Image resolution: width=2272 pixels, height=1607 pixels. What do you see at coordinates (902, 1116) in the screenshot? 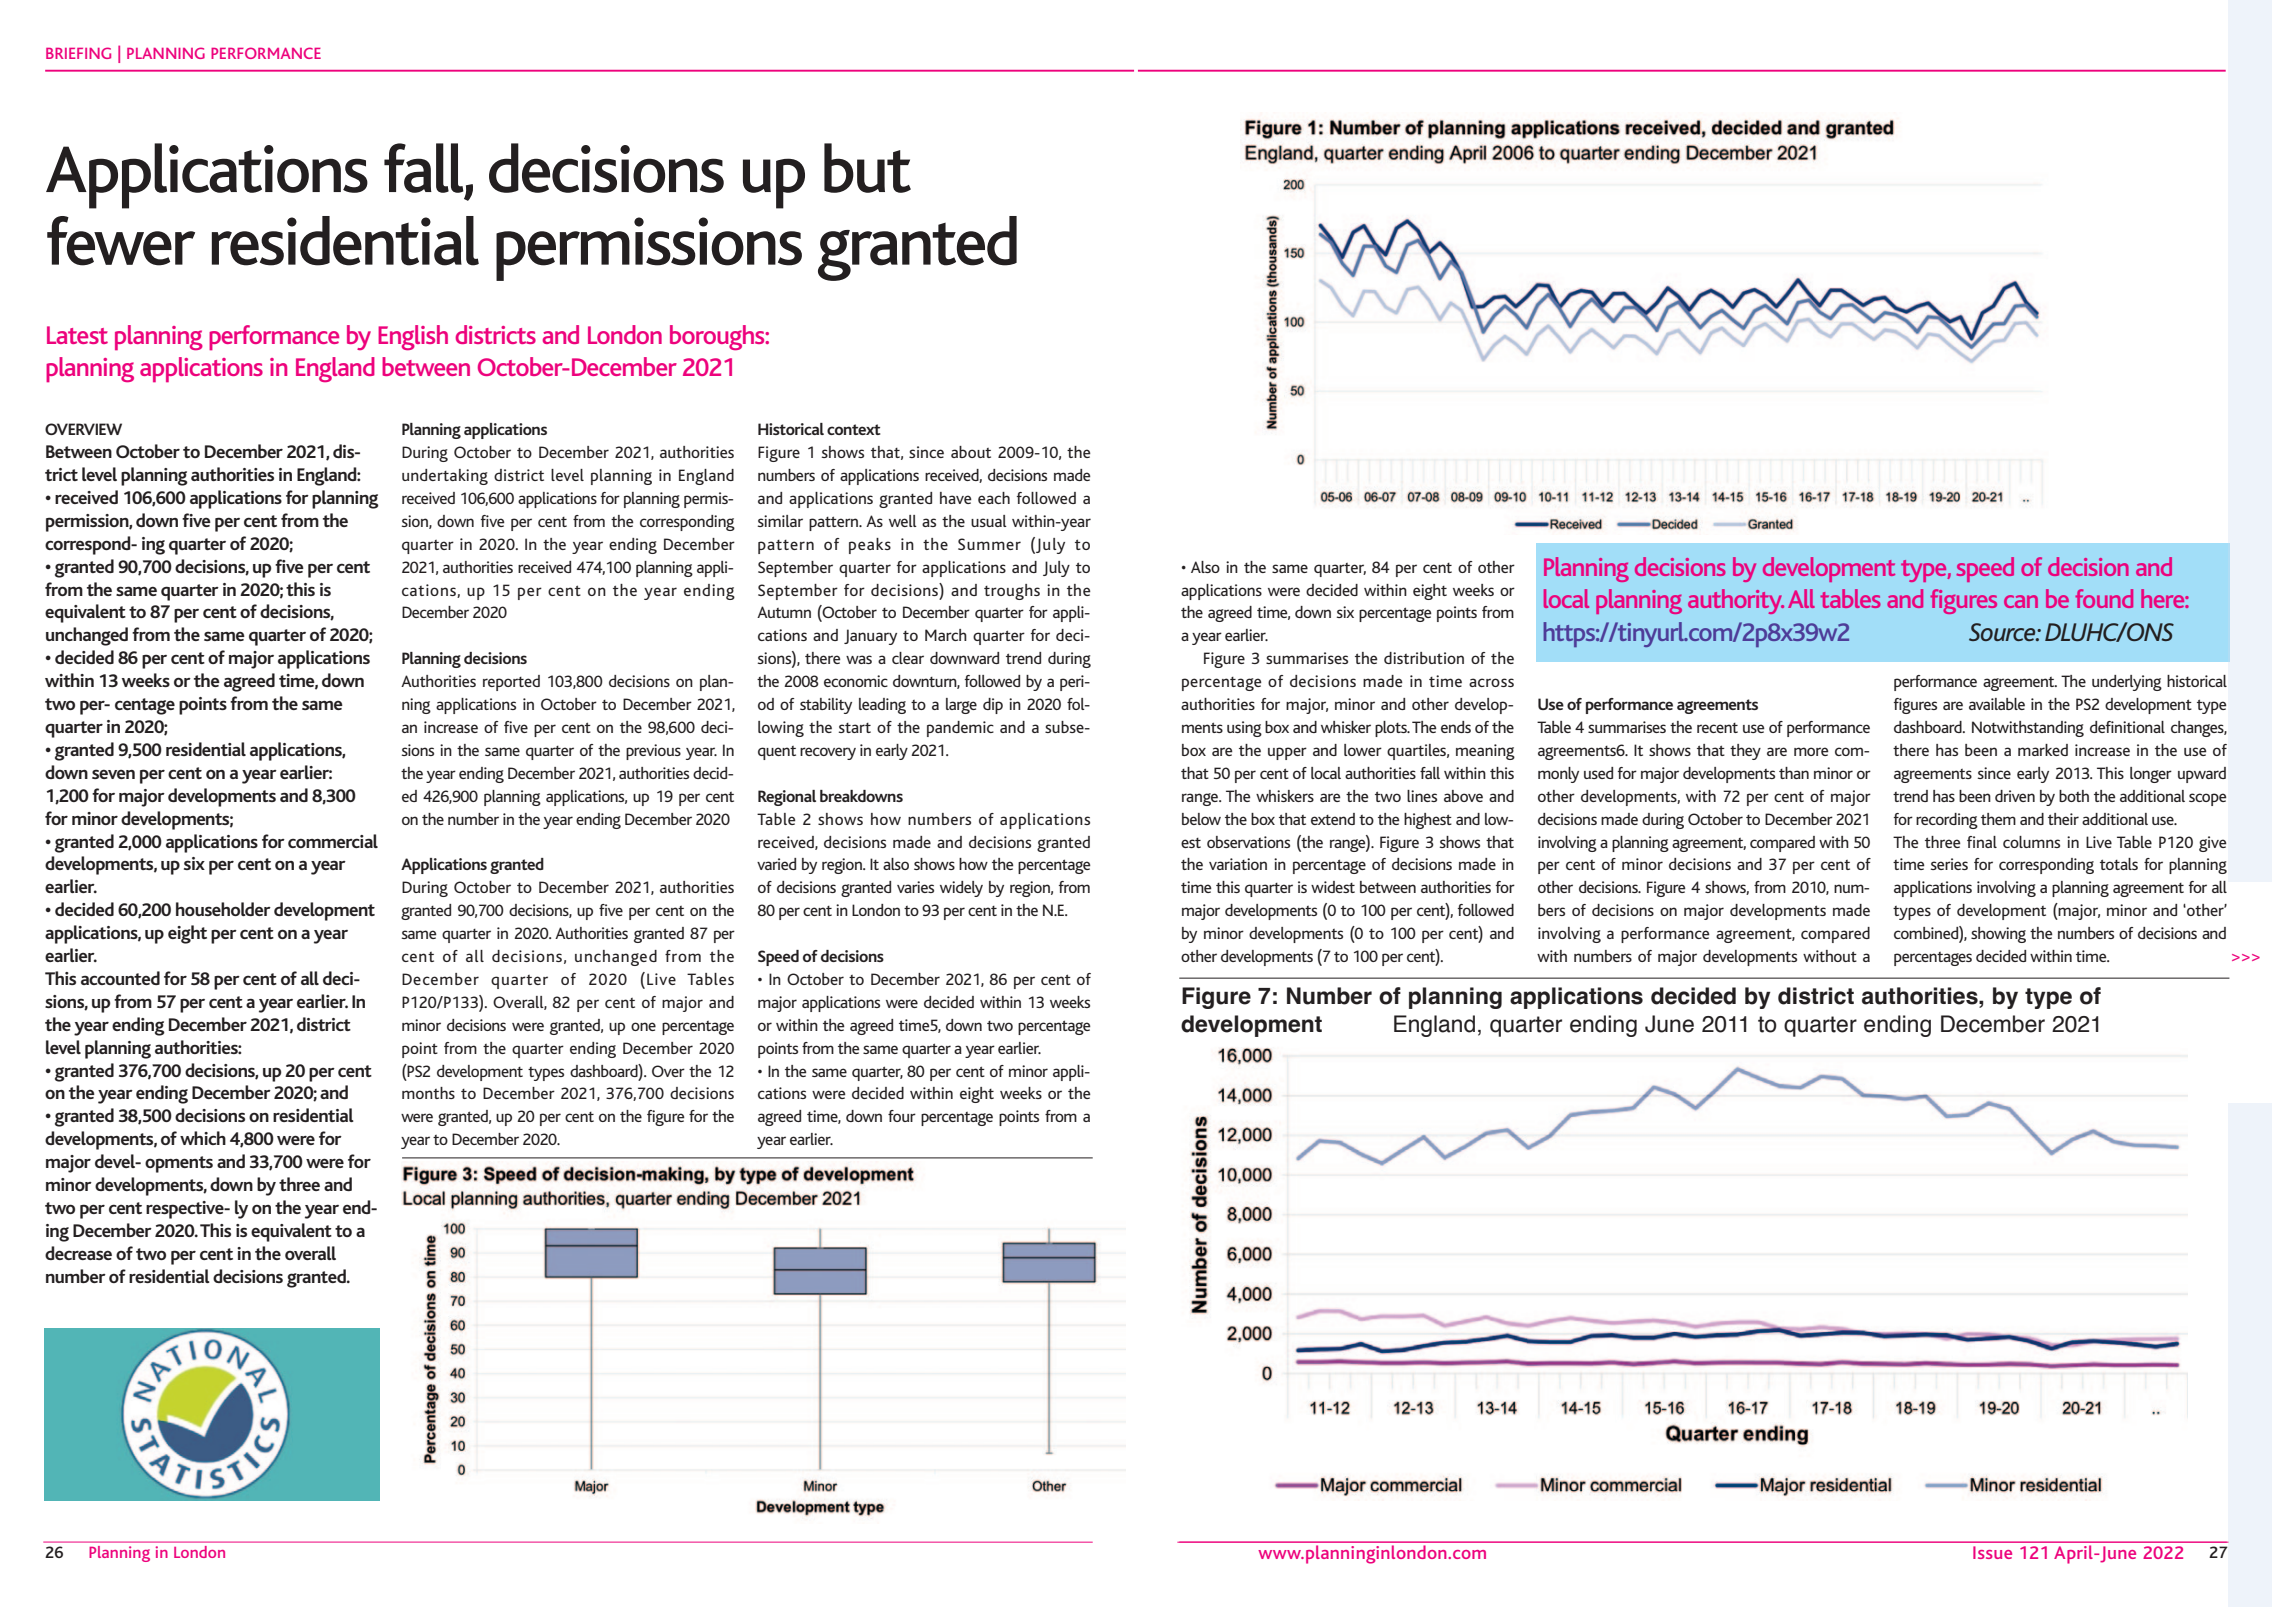
I see `four` at bounding box center [902, 1116].
